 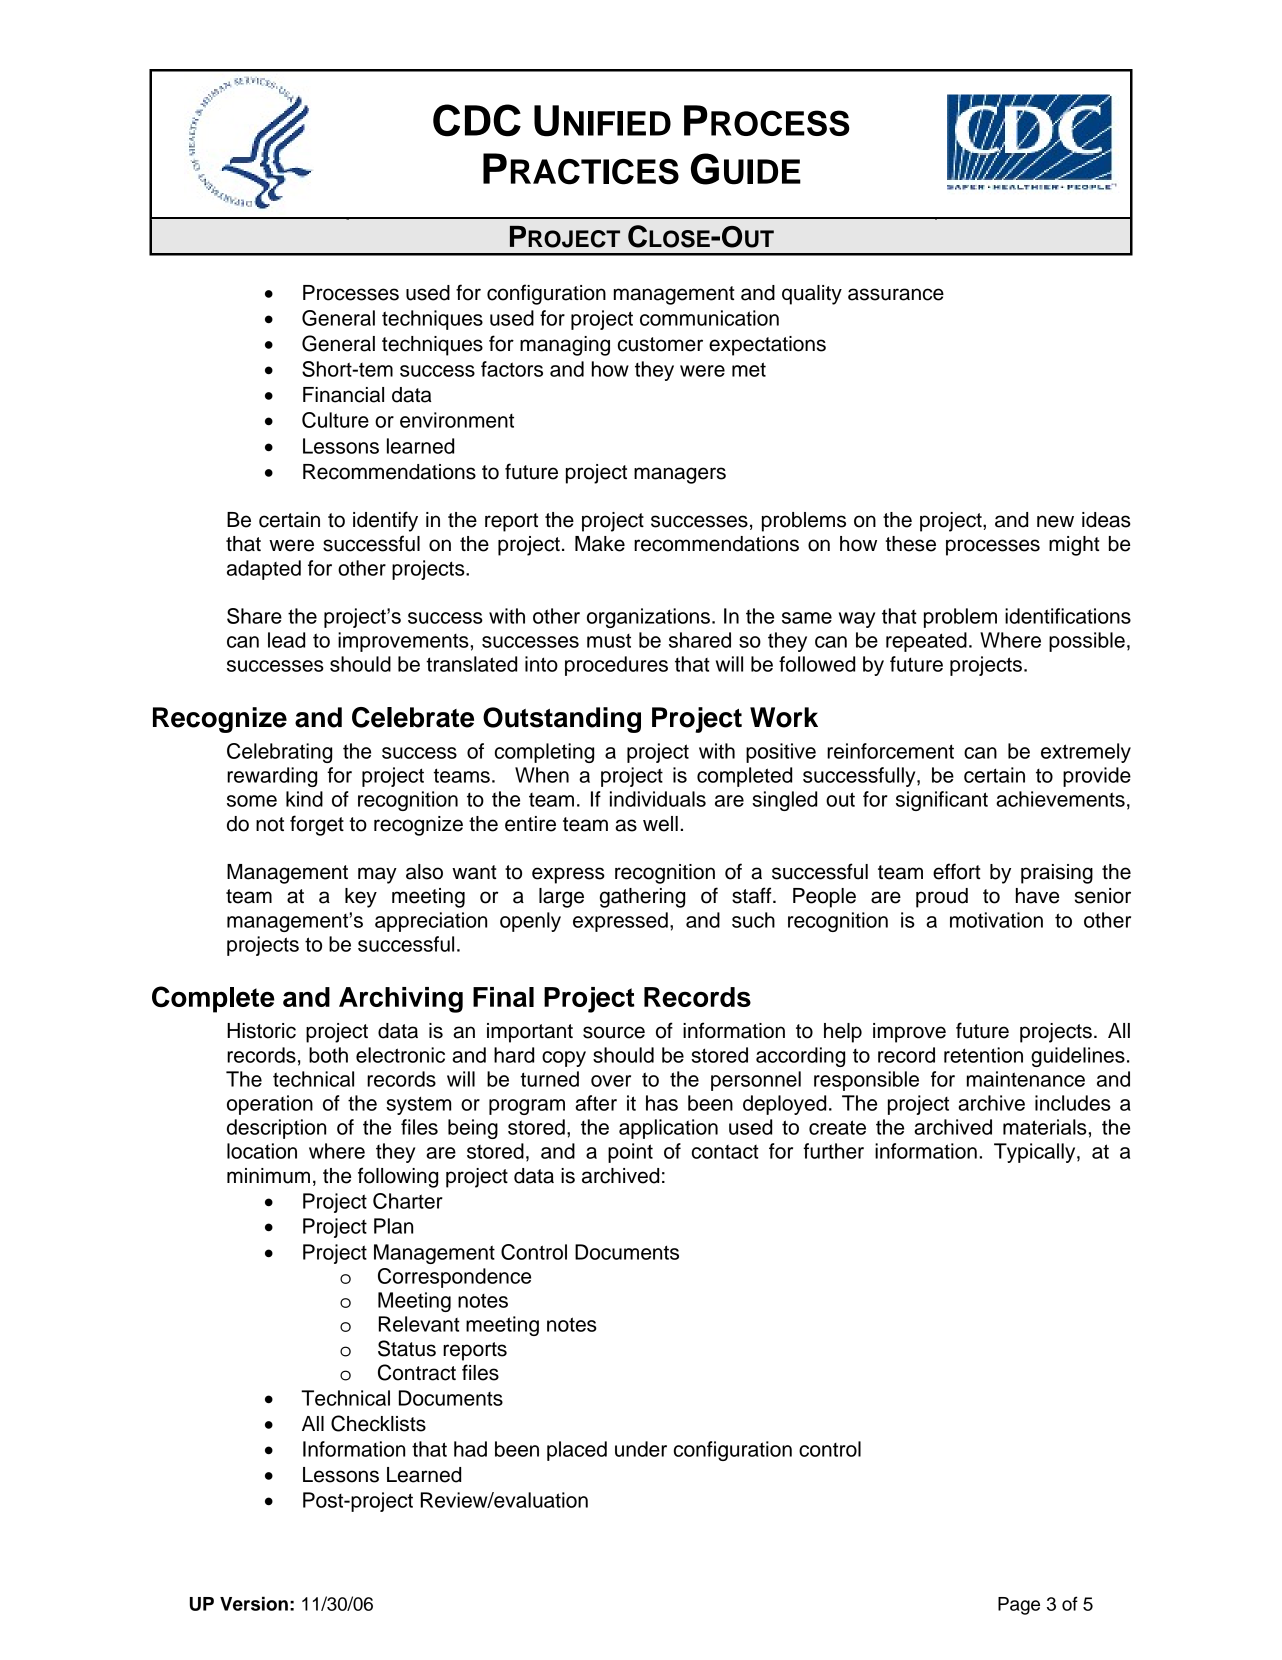 I want to click on may, so click(x=377, y=875).
